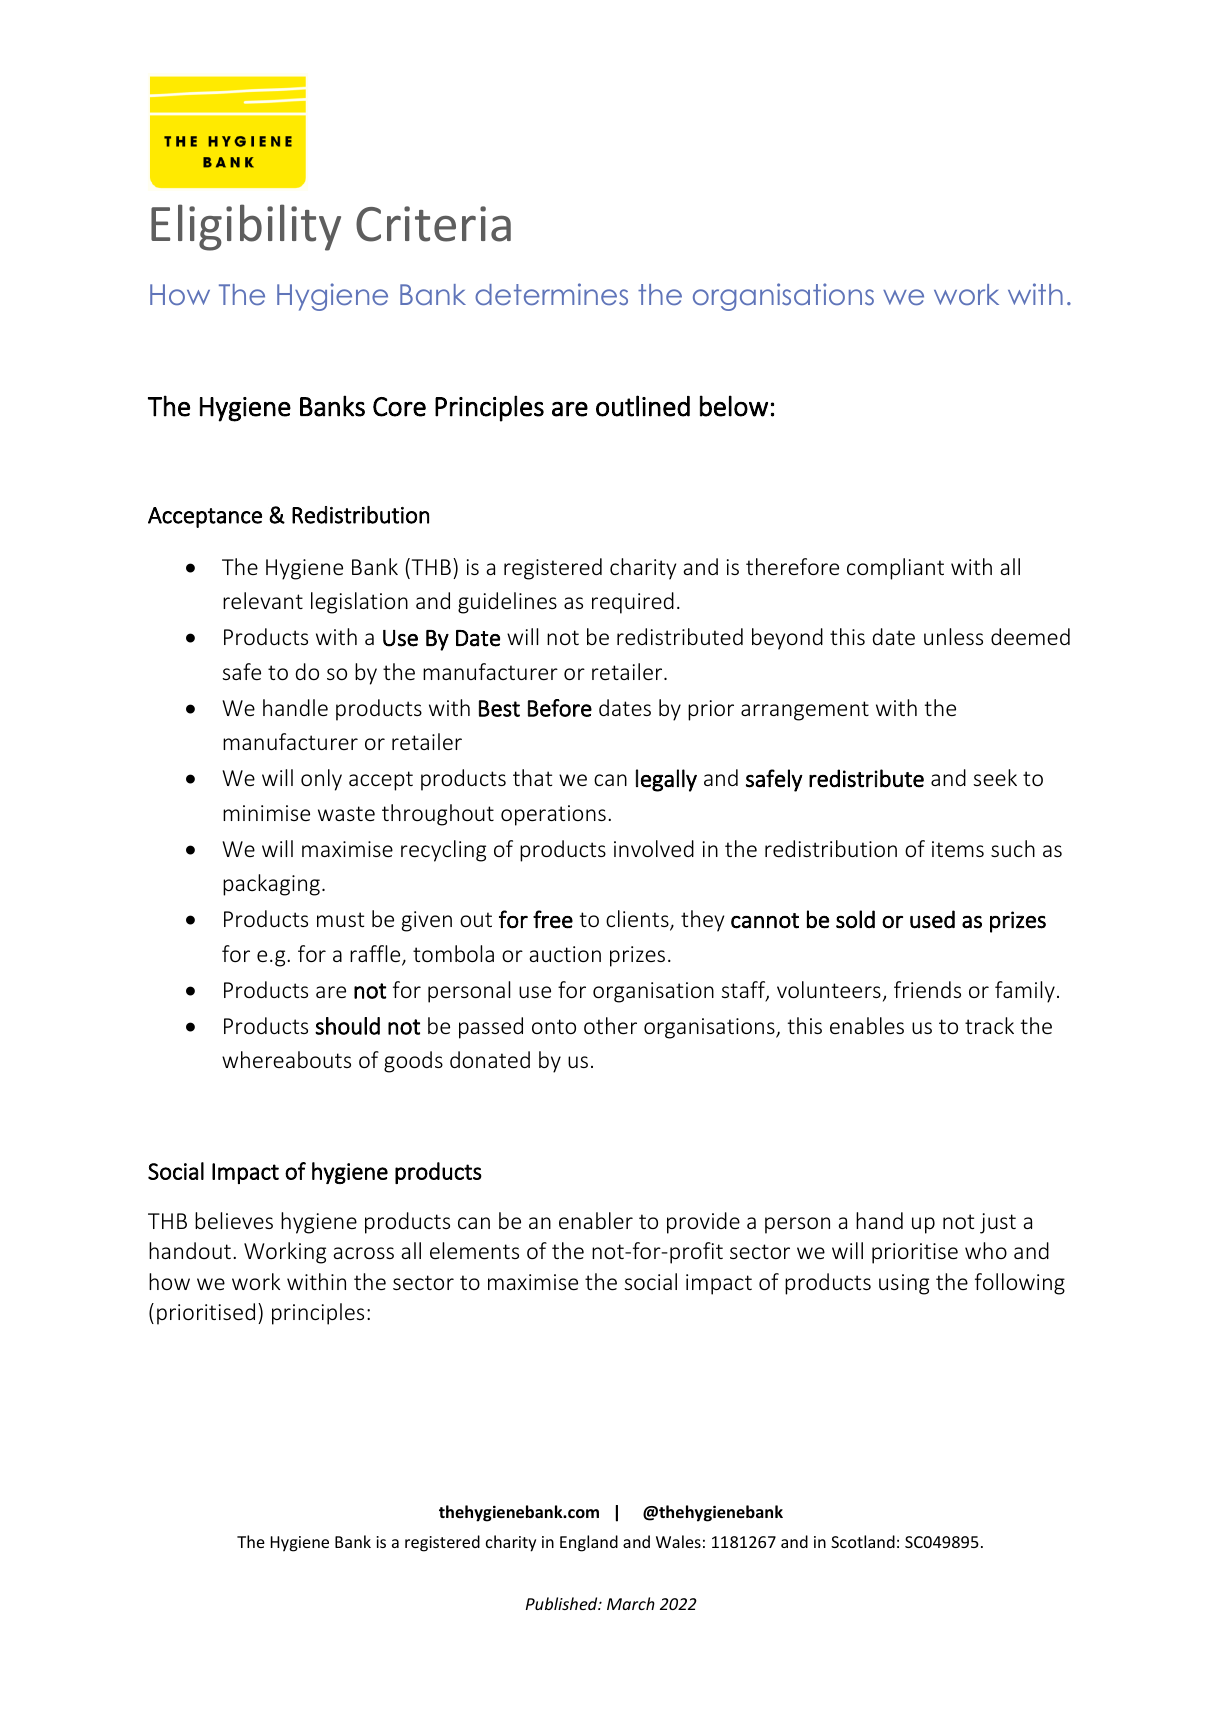 The image size is (1222, 1727). Describe the element at coordinates (932, 919) in the screenshot. I see `used` at that location.
